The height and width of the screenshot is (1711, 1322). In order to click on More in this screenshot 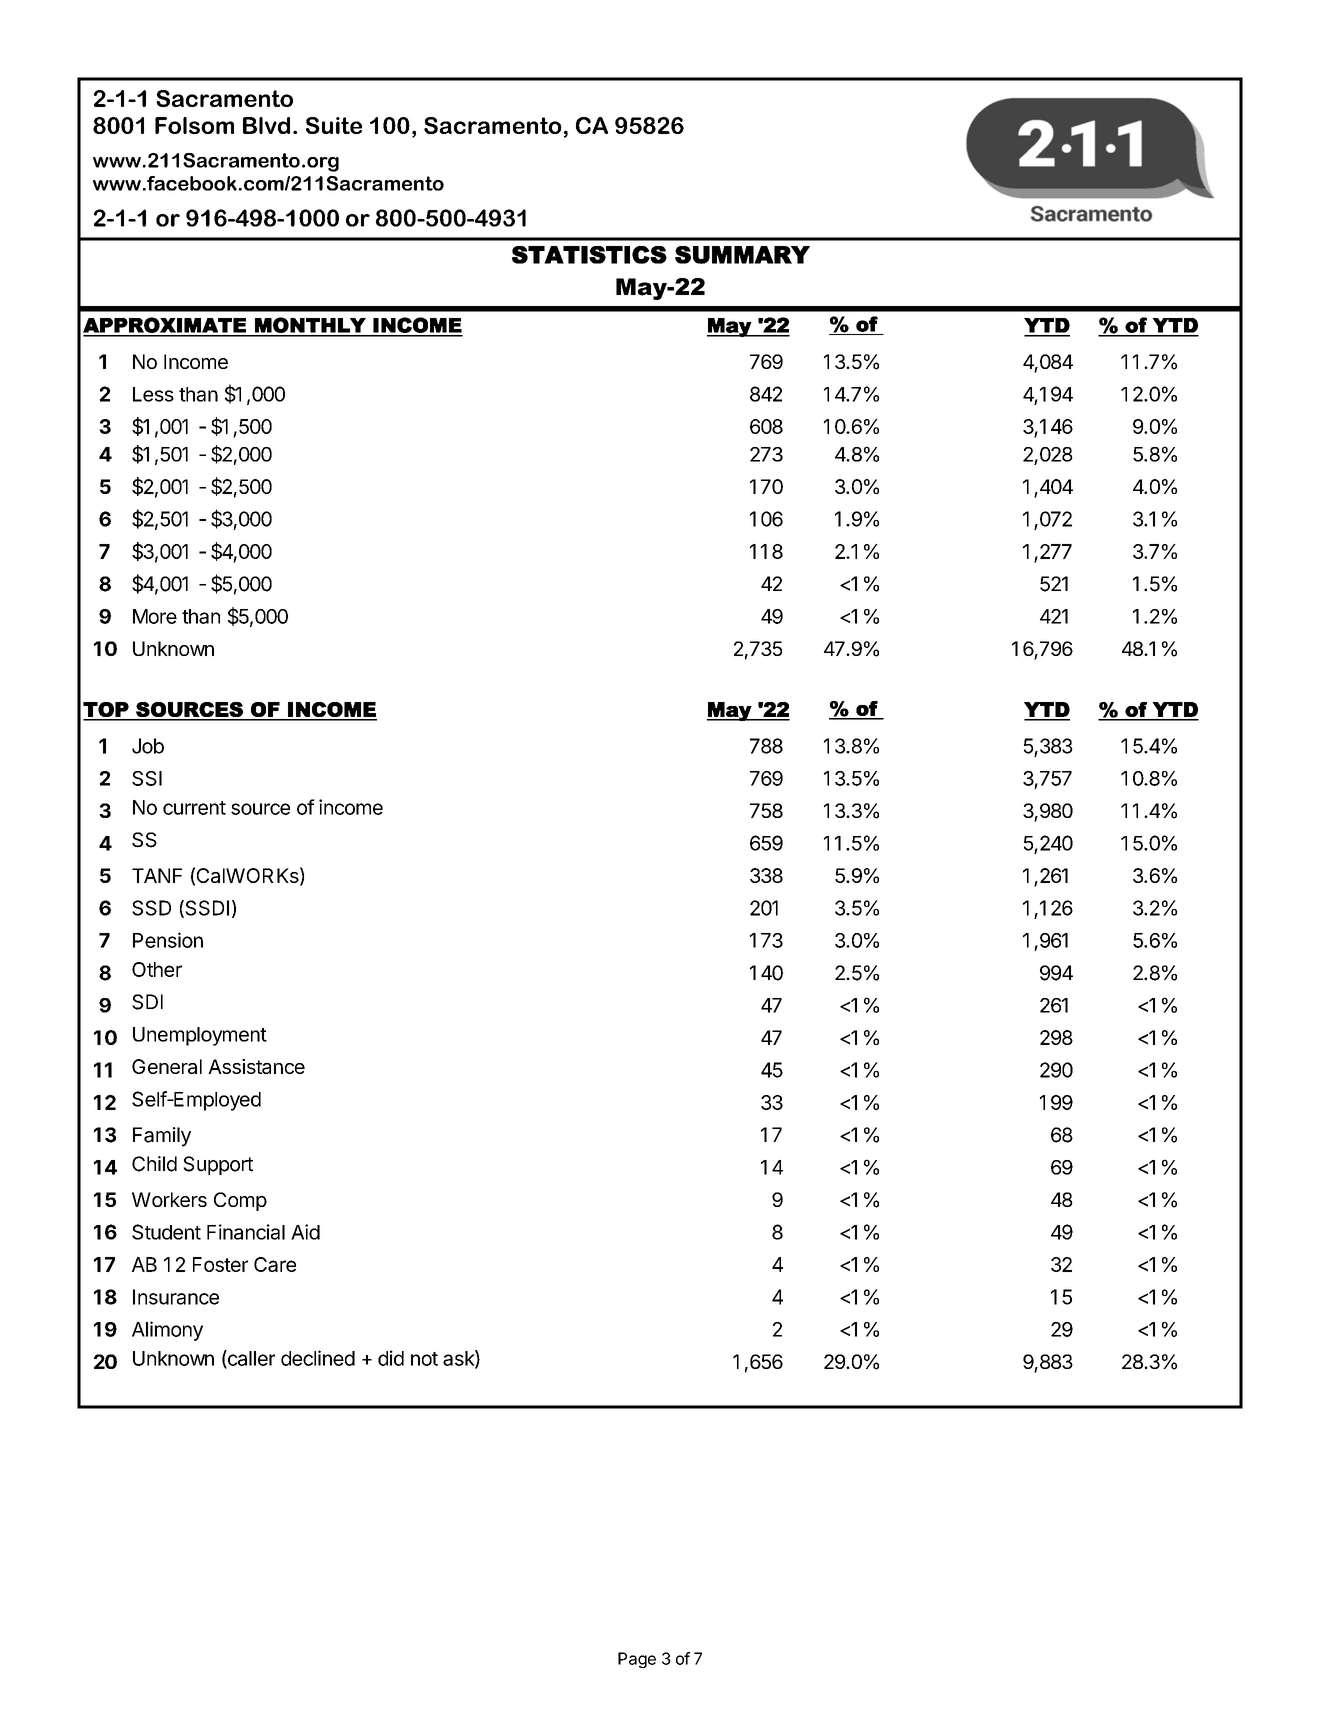, I will do `click(155, 616)`.
